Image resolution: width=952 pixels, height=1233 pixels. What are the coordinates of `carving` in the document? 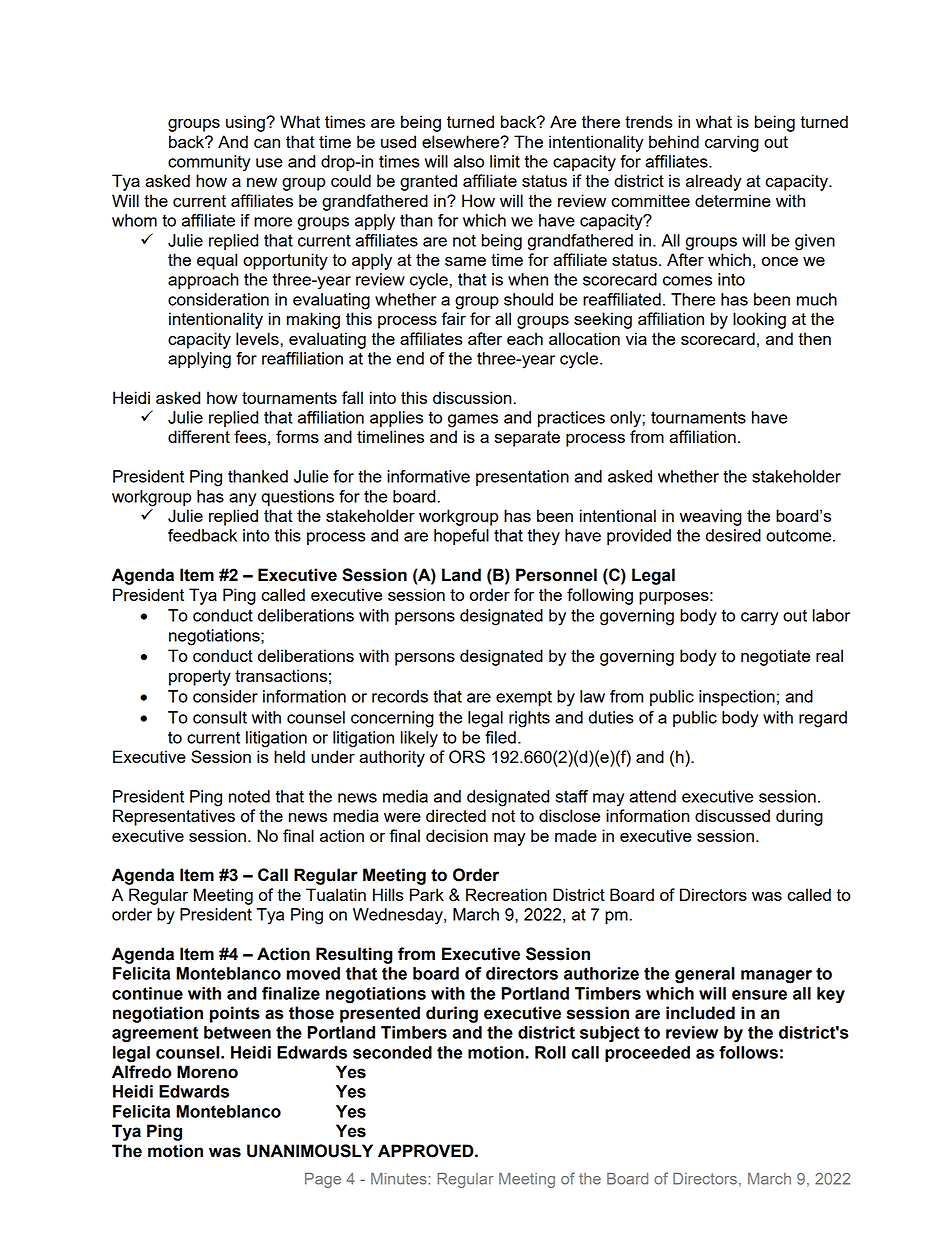 It's located at (732, 143).
